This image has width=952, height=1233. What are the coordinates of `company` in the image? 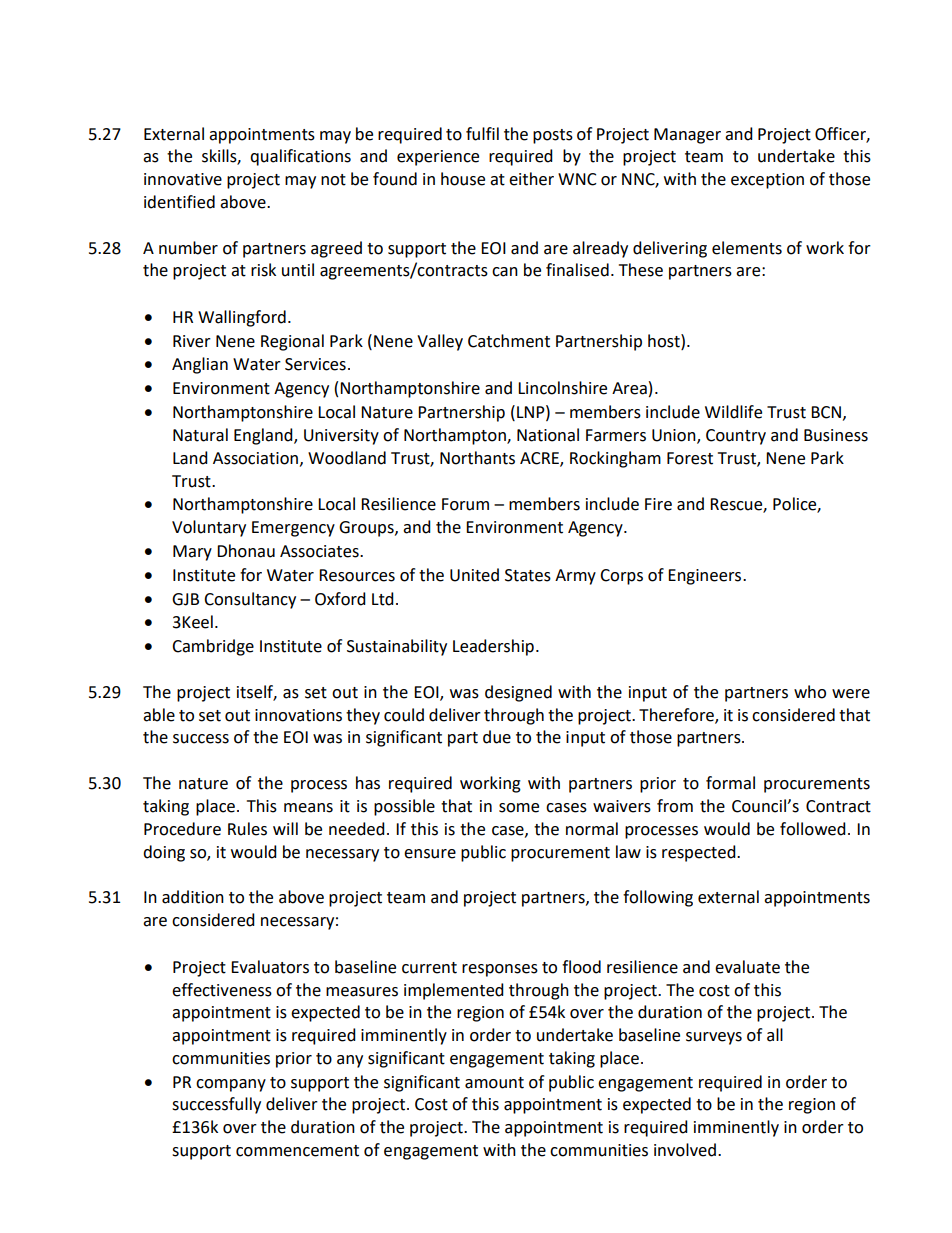 It's located at (231, 1085).
